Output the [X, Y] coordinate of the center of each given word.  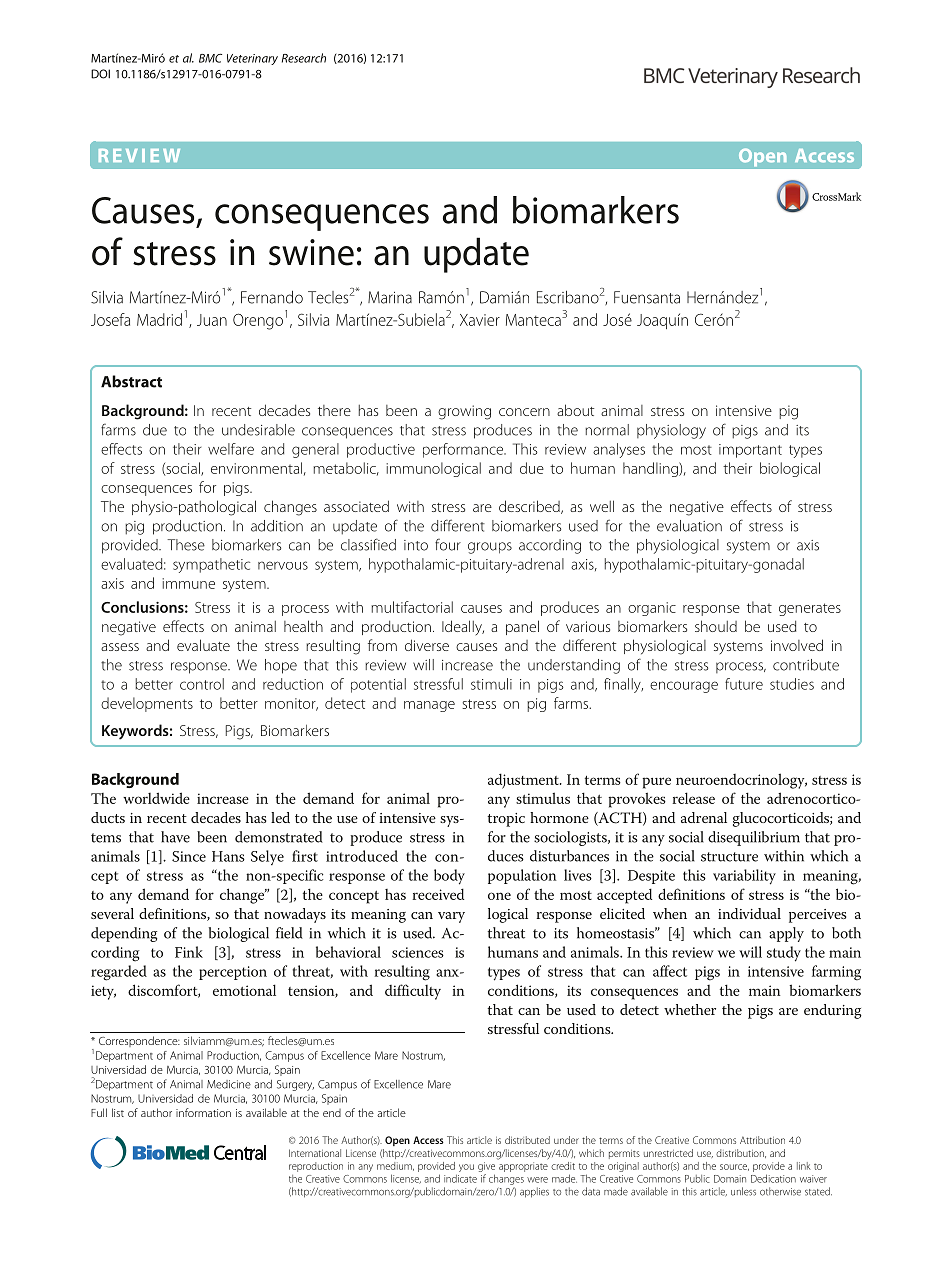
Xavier [480, 320]
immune [188, 583]
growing [464, 412]
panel [522, 627]
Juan [212, 320]
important [750, 451]
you [466, 1168]
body [449, 877]
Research [304, 58]
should [716, 626]
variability [744, 877]
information [203, 1112]
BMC [210, 58]
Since [189, 856]
